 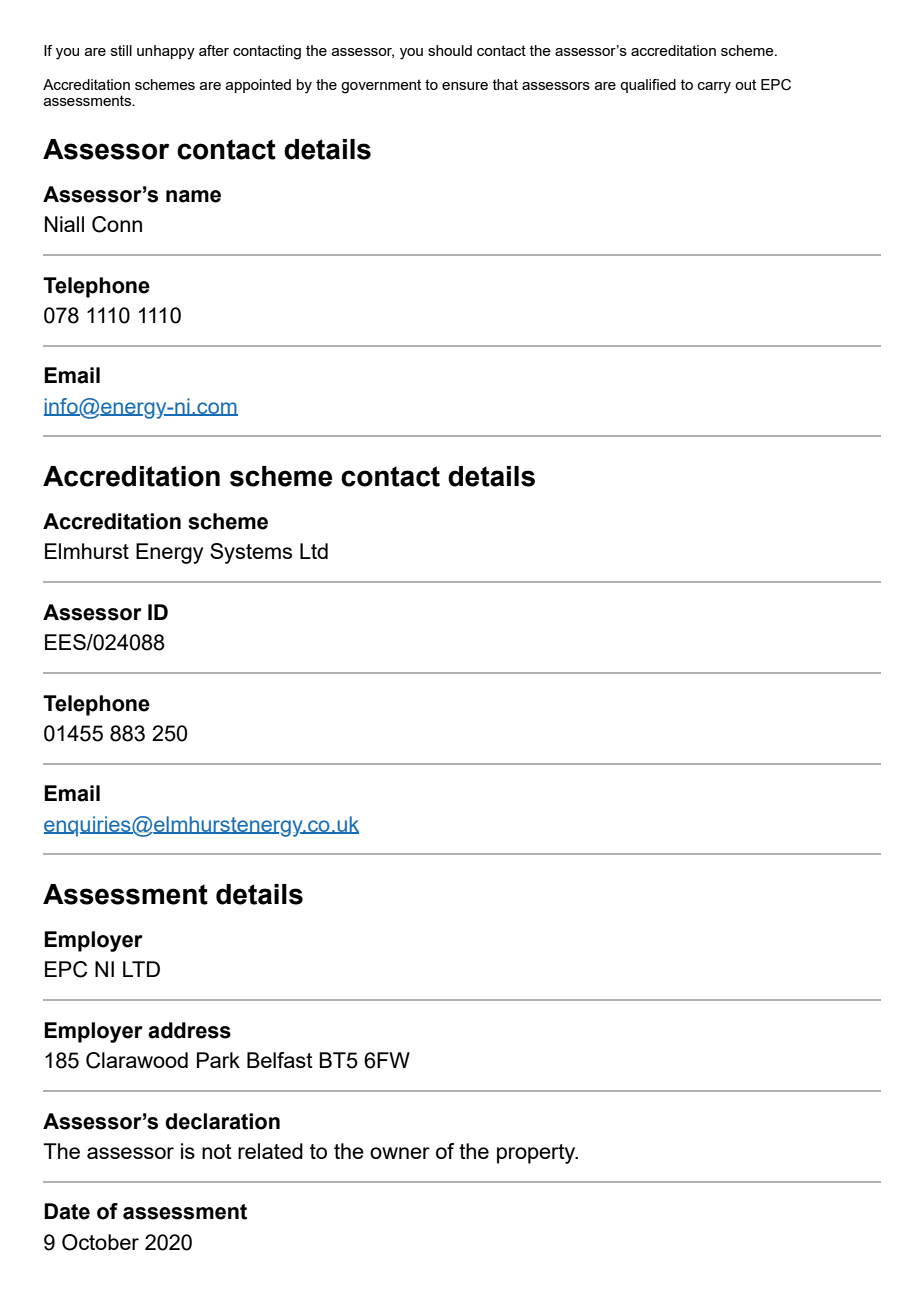 I want to click on unhappy, so click(x=166, y=52).
